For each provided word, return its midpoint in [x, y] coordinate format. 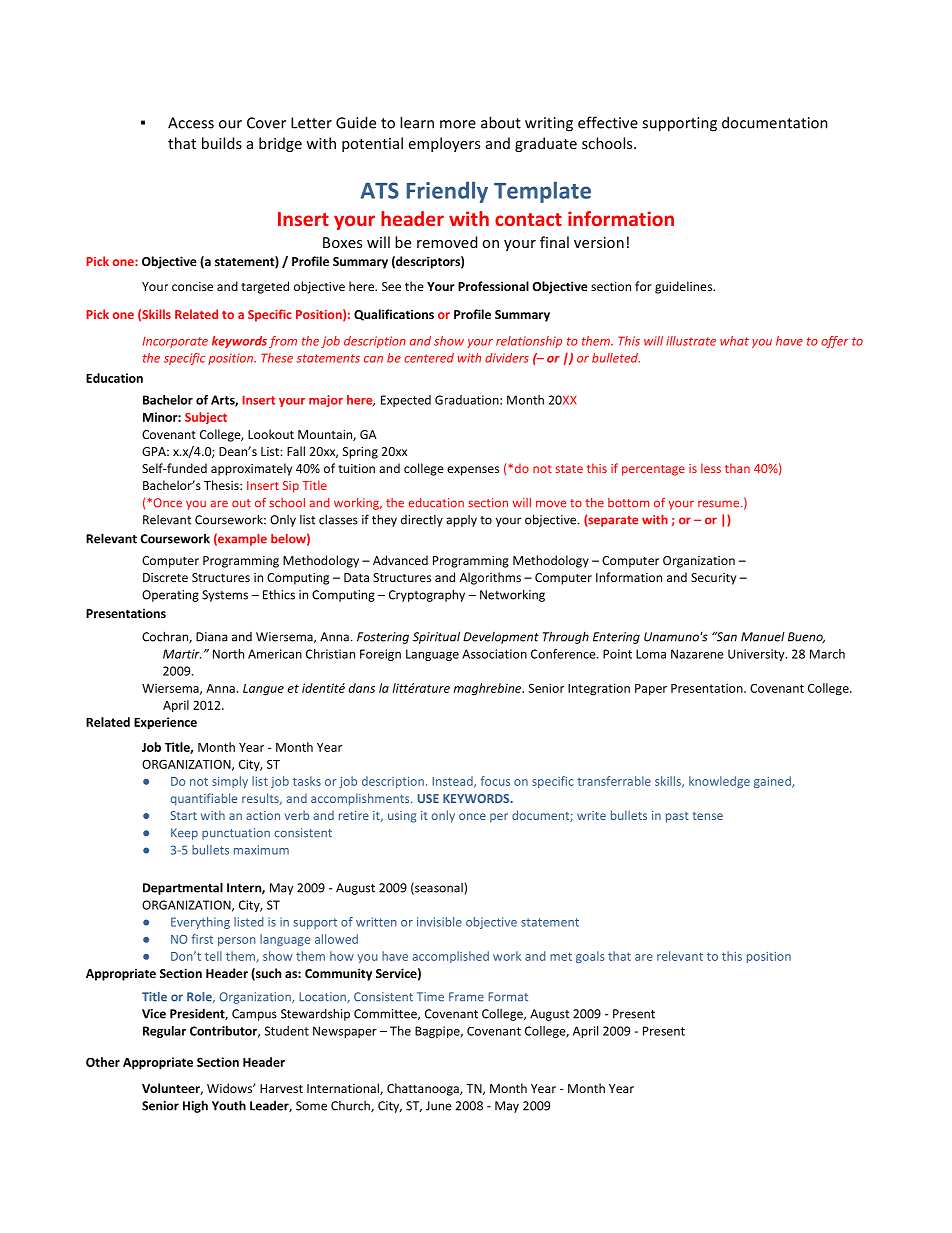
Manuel [763, 637]
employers [444, 144]
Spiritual [436, 637]
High [195, 1106]
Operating [170, 596]
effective [608, 122]
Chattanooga [424, 1089]
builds [222, 143]
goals [590, 957]
